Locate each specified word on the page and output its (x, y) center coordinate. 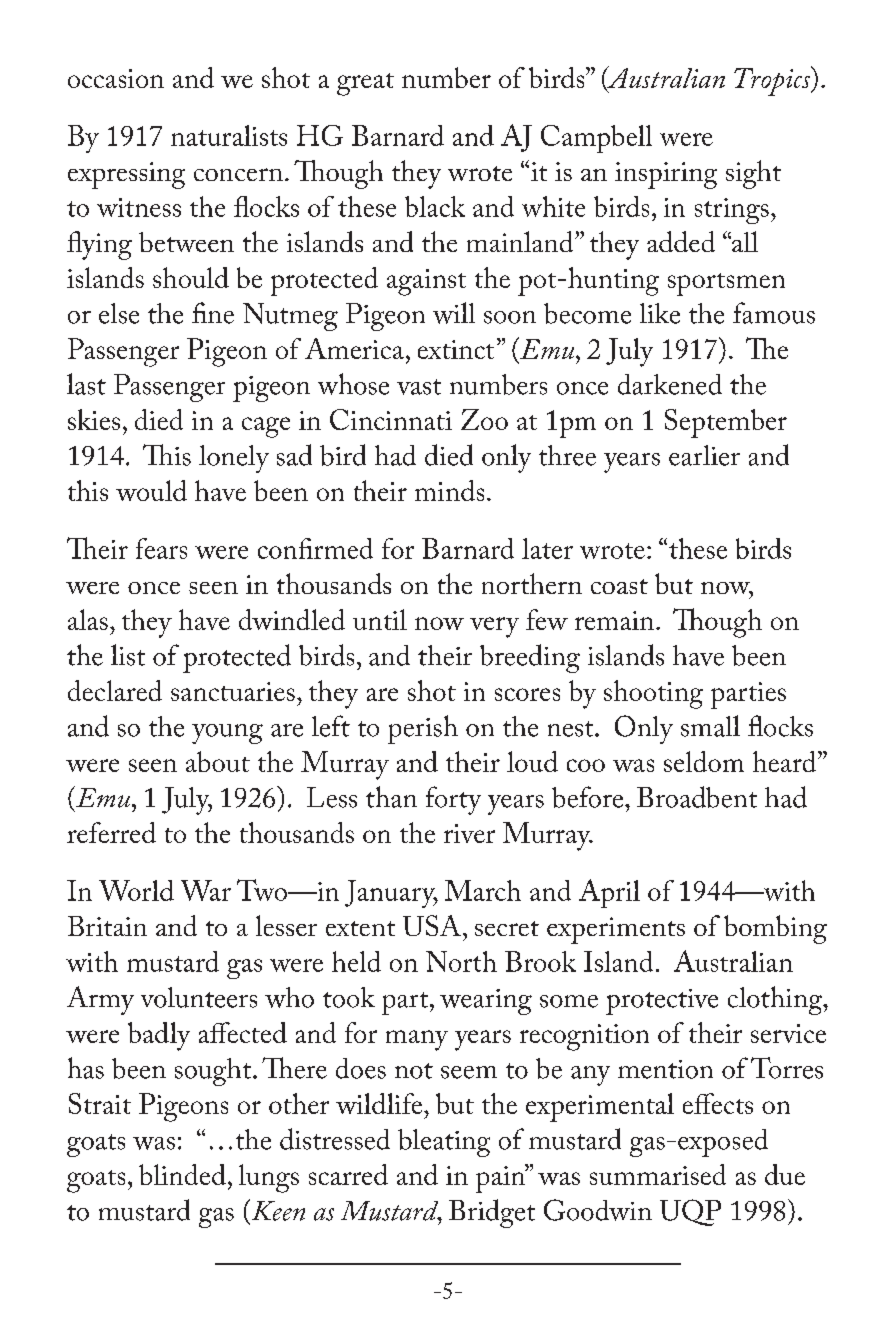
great (365, 84)
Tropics (773, 81)
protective (662, 1002)
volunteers (199, 997)
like (660, 313)
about (218, 761)
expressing (126, 175)
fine (213, 313)
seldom (704, 761)
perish (423, 729)
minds (449, 490)
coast (619, 586)
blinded (182, 1174)
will (454, 313)
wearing (486, 1002)
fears (161, 548)
